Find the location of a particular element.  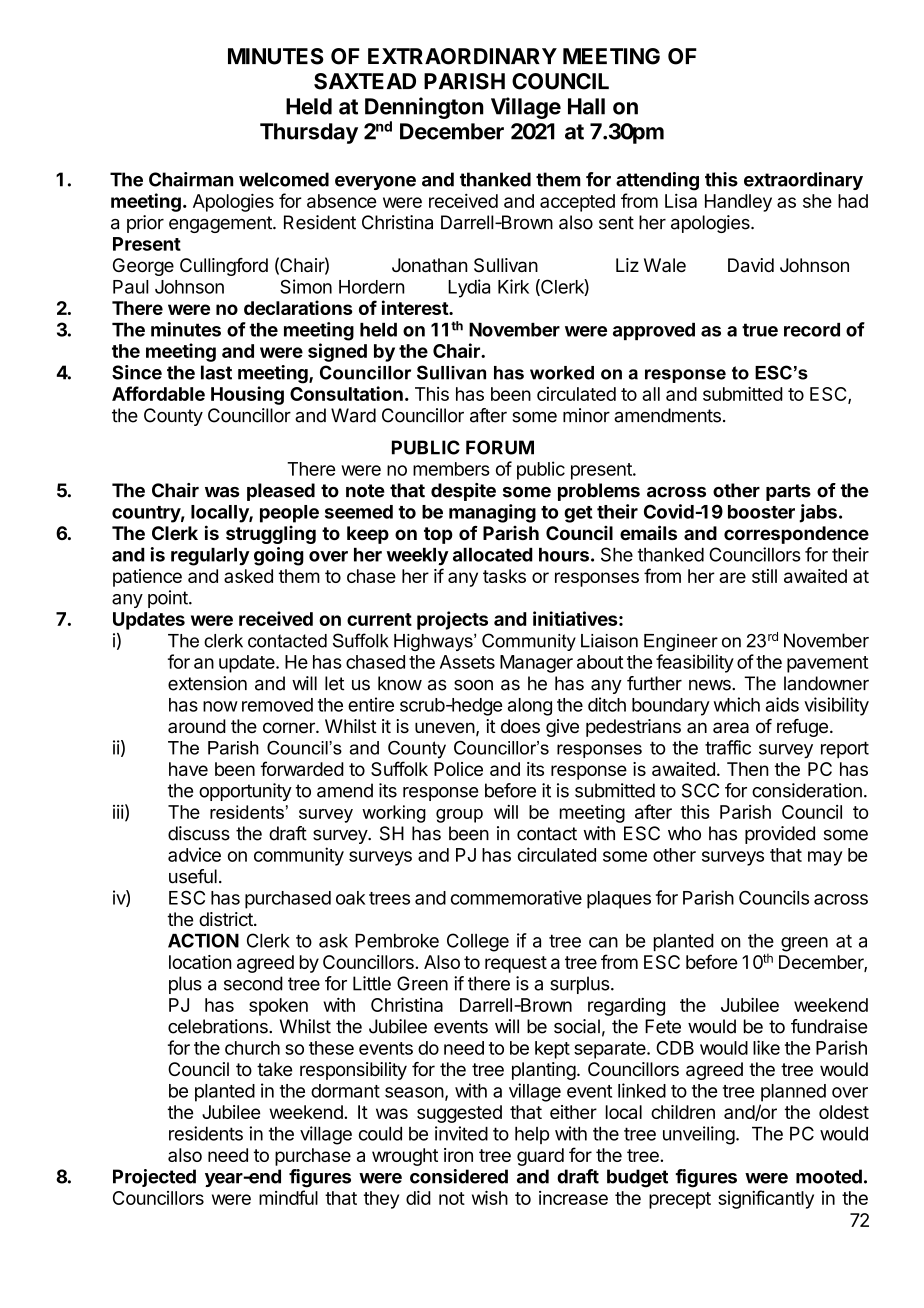

considered is located at coordinates (459, 1176).
